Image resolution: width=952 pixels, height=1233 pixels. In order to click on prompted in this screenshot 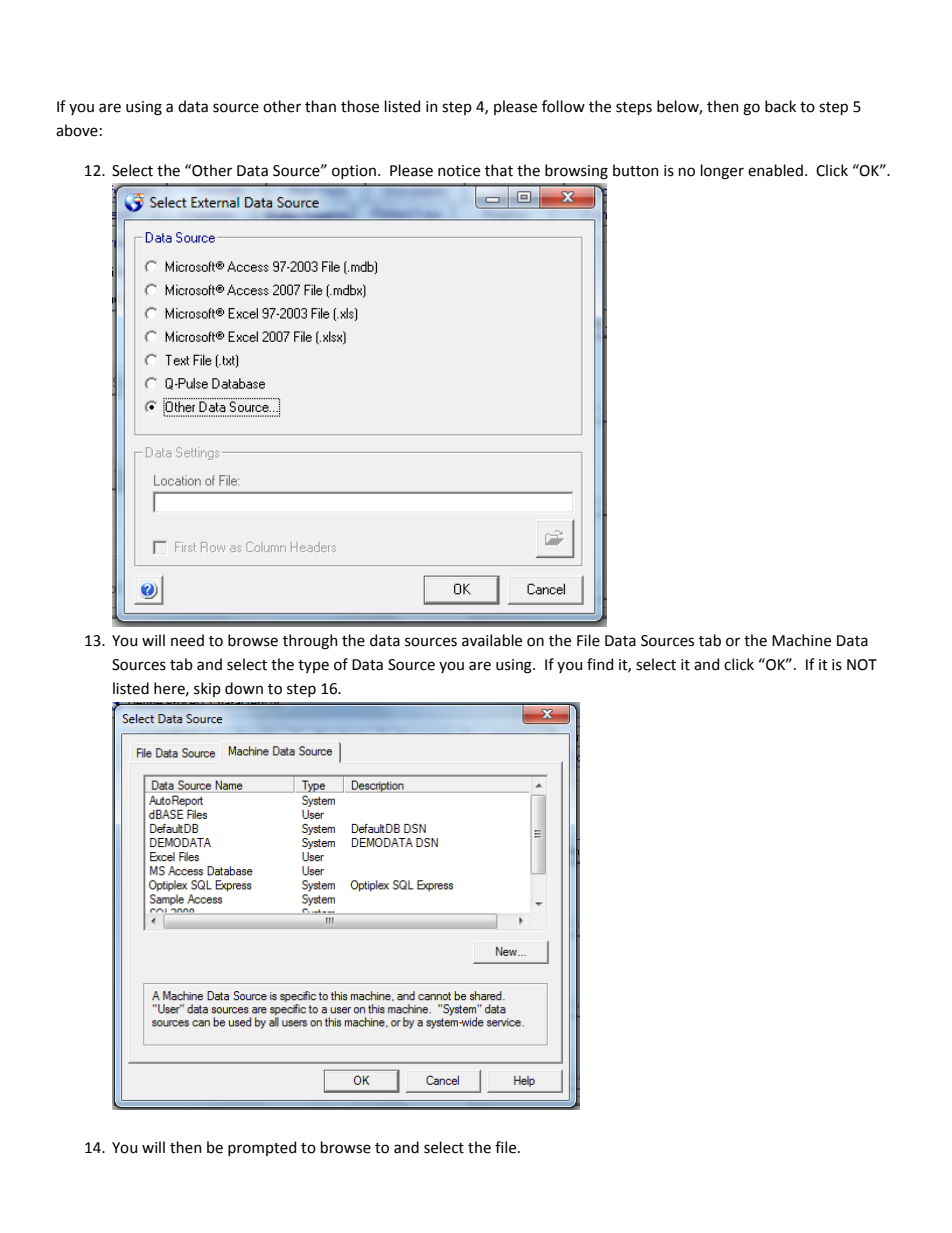, I will do `click(262, 1148)`.
